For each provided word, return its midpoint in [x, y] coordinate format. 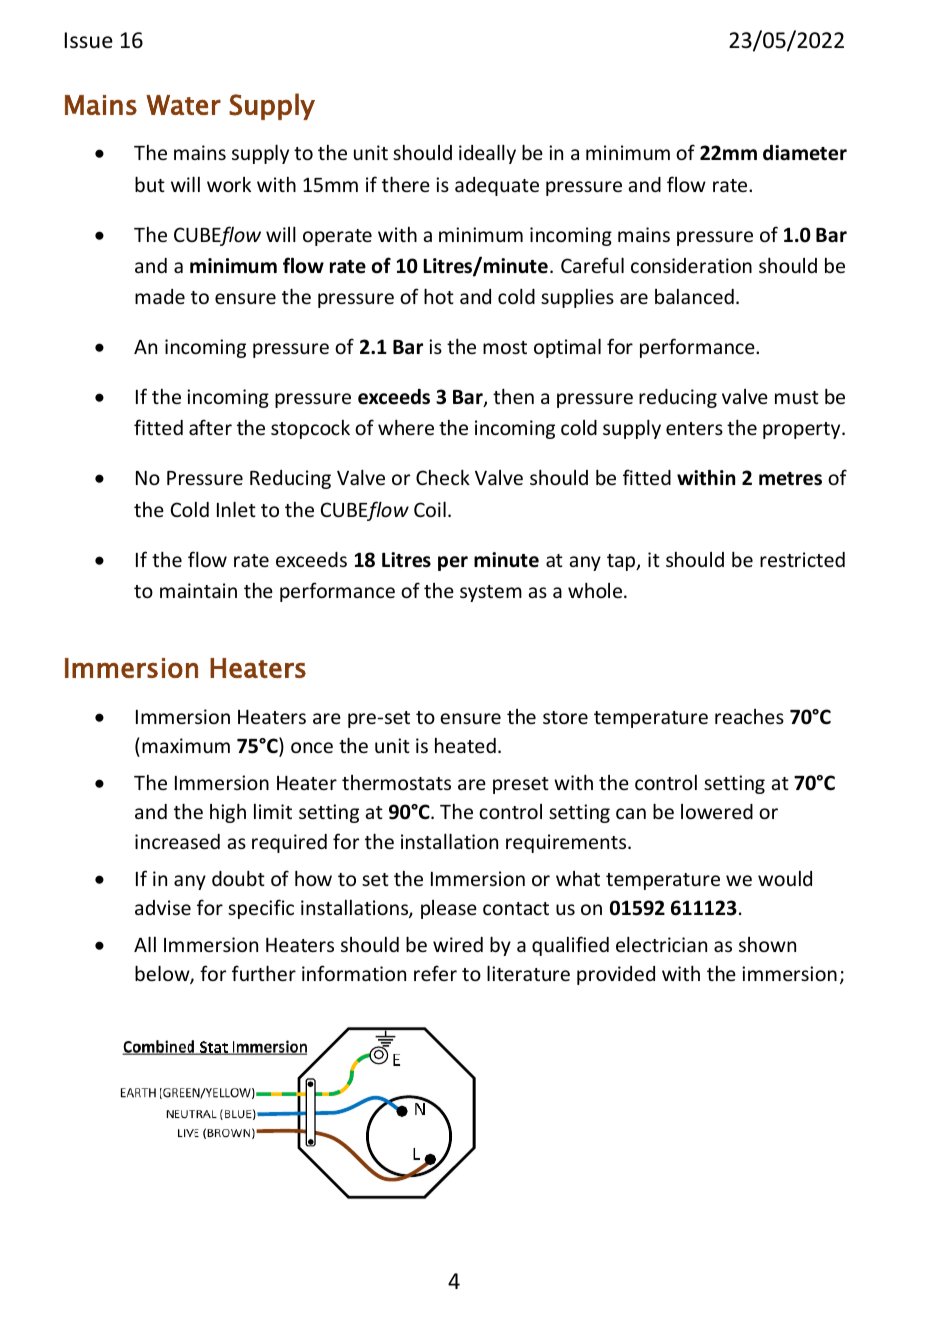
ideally [487, 154]
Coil [430, 509]
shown [767, 944]
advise [163, 907]
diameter [805, 153]
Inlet [236, 509]
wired [458, 944]
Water [183, 105]
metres [790, 479]
